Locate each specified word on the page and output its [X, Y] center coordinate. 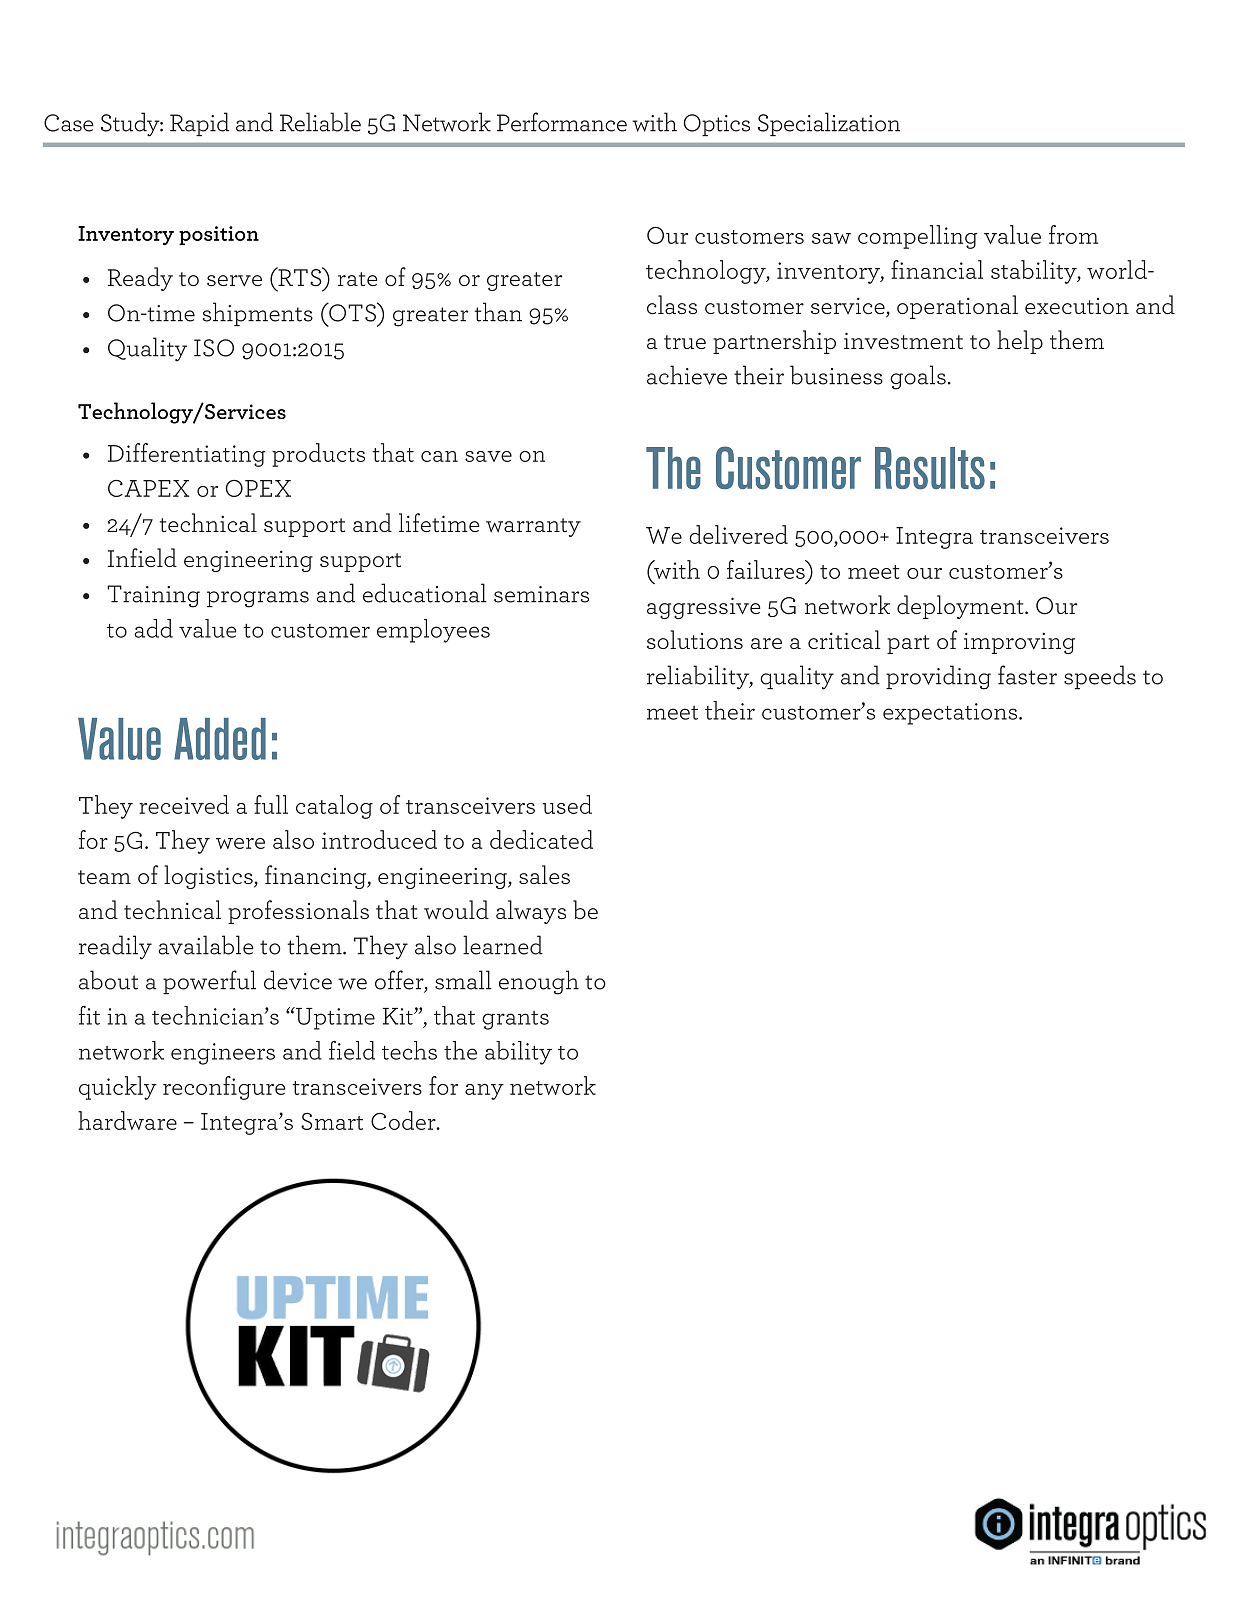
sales [544, 874]
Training [153, 596]
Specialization [829, 124]
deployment [961, 607]
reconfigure [224, 1088]
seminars [541, 594]
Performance [562, 122]
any [484, 1092]
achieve [687, 375]
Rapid [199, 124]
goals [918, 377]
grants [515, 1020]
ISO [214, 348]
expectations [951, 714]
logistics [209, 877]
